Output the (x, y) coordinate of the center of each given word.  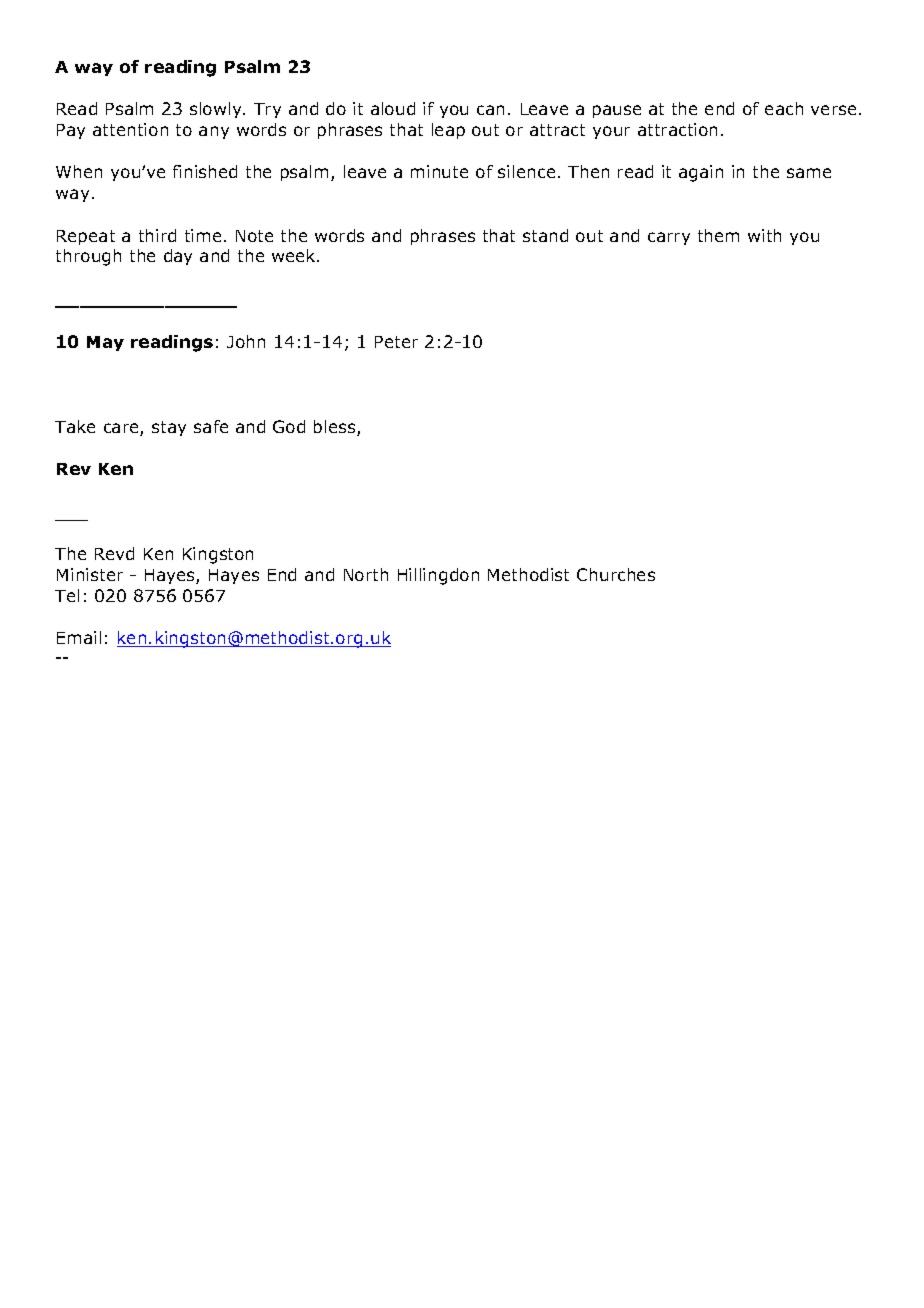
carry (669, 238)
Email (79, 637)
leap (448, 131)
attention (130, 129)
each (784, 108)
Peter (396, 342)
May (105, 343)
